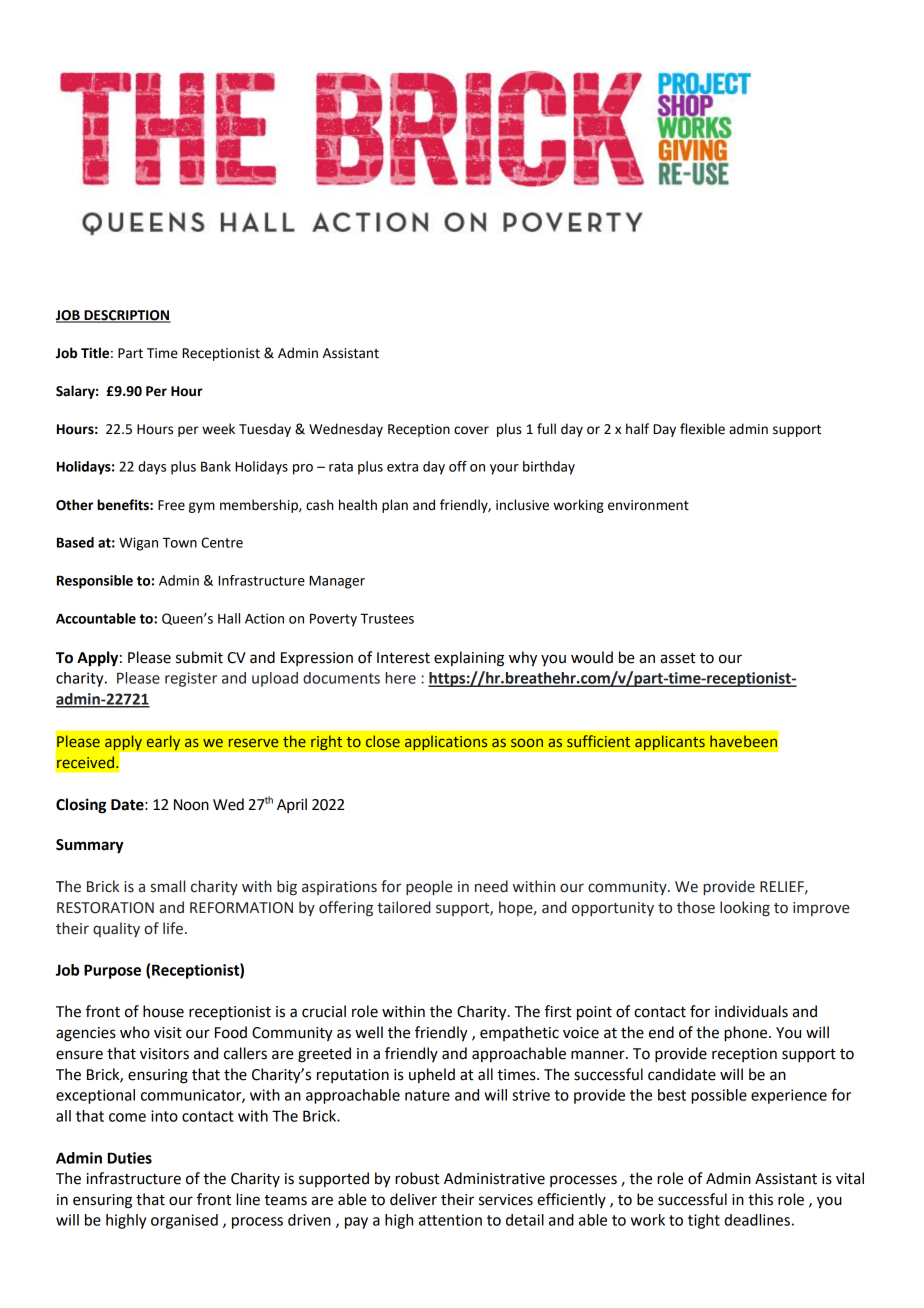 Image resolution: width=924 pixels, height=1308 pixels. I want to click on DESCRIPTION, so click(126, 316).
